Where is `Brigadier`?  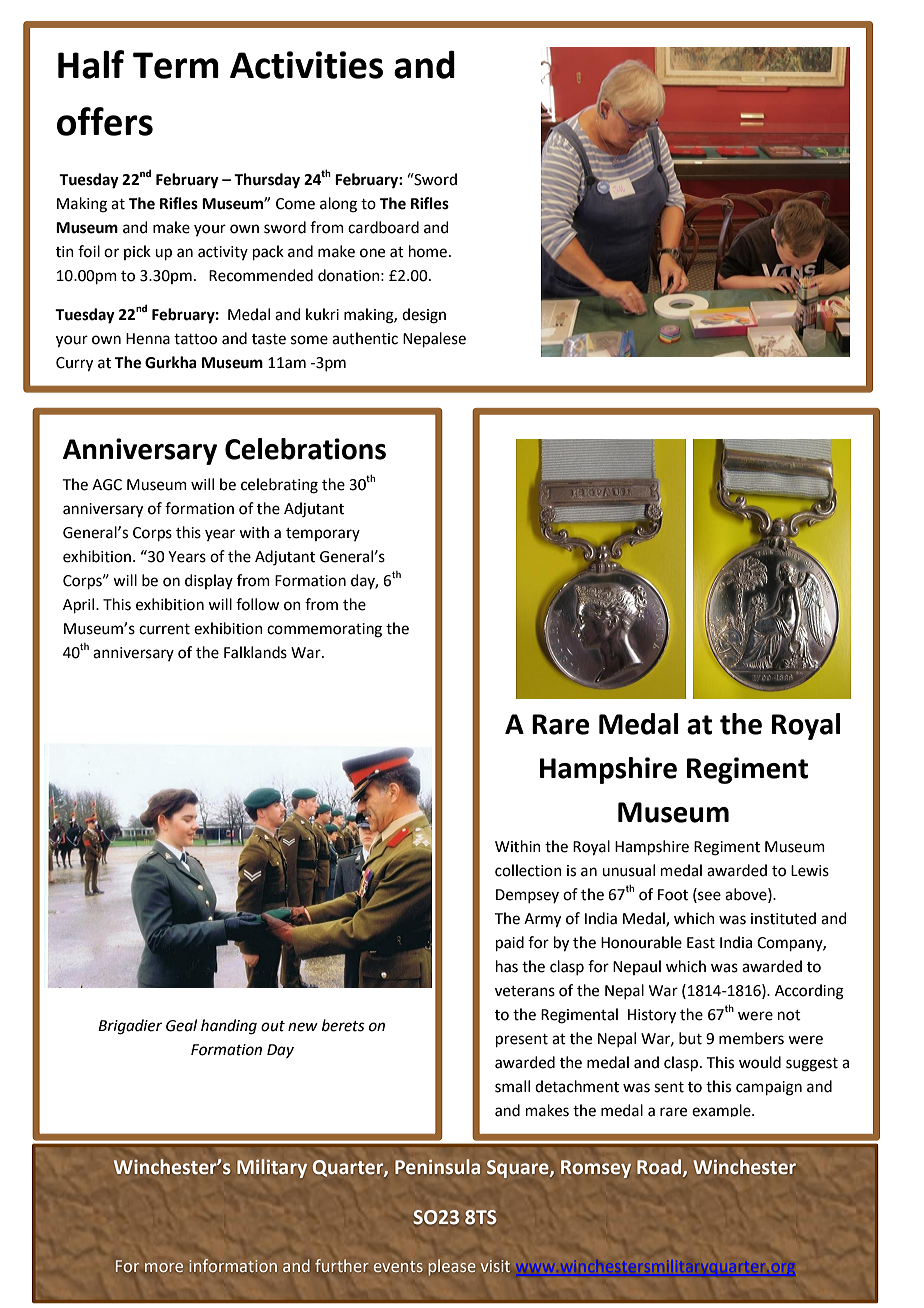 Brigadier is located at coordinates (130, 1027).
